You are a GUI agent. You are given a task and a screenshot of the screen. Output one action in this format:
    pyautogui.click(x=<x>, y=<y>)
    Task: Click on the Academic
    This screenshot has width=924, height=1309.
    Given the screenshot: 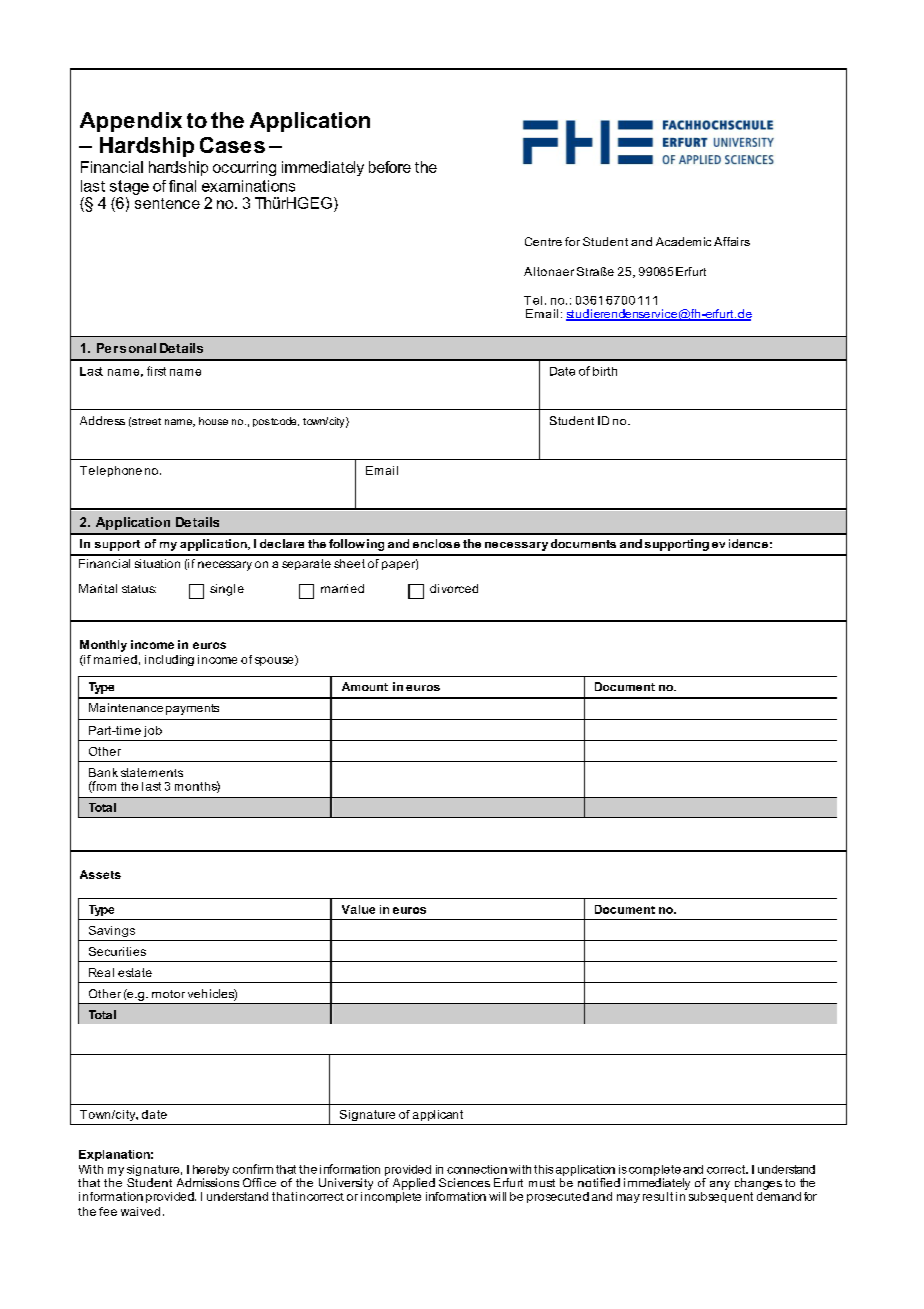 What is the action you would take?
    pyautogui.click(x=683, y=241)
